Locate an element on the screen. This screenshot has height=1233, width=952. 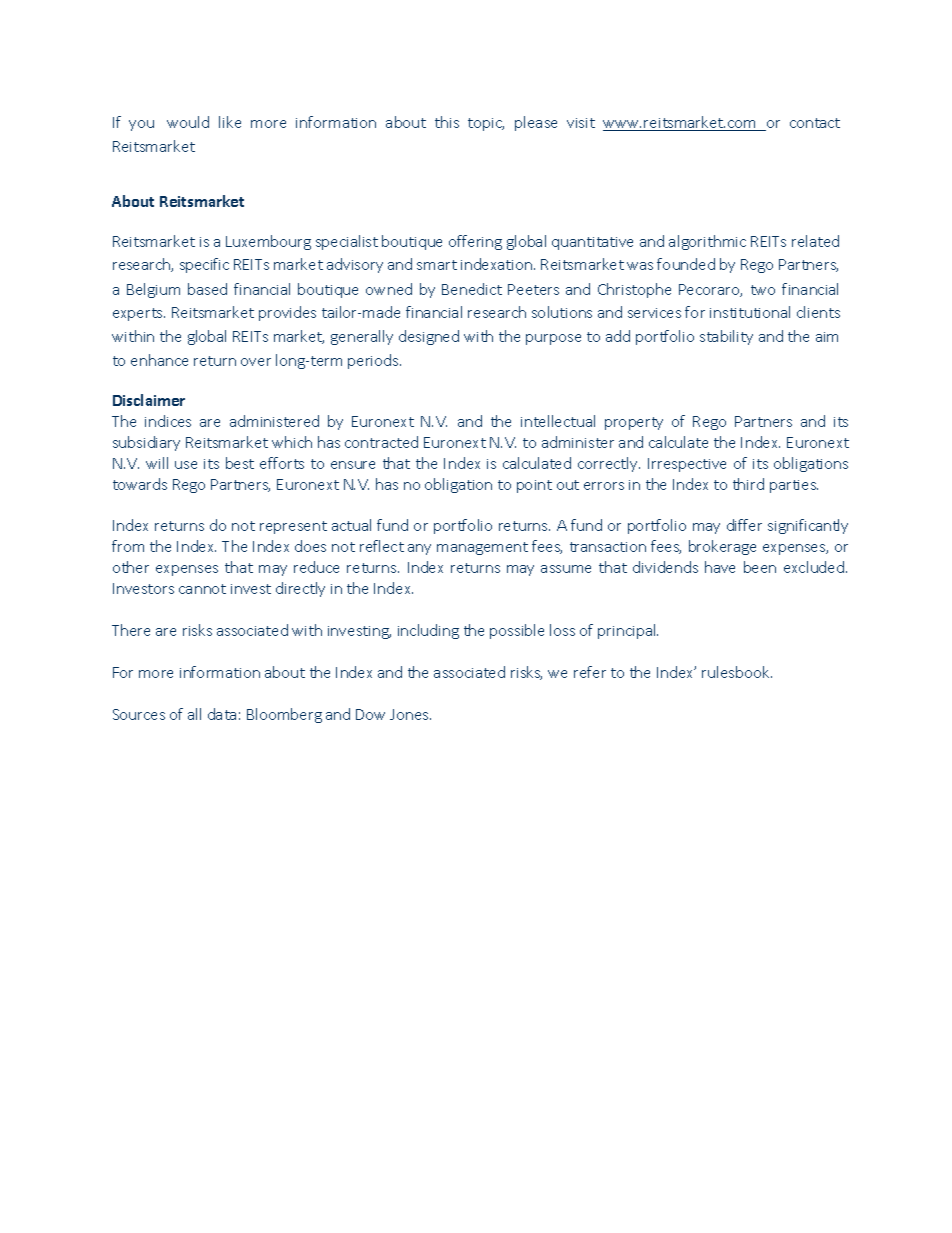
specific is located at coordinates (204, 265).
